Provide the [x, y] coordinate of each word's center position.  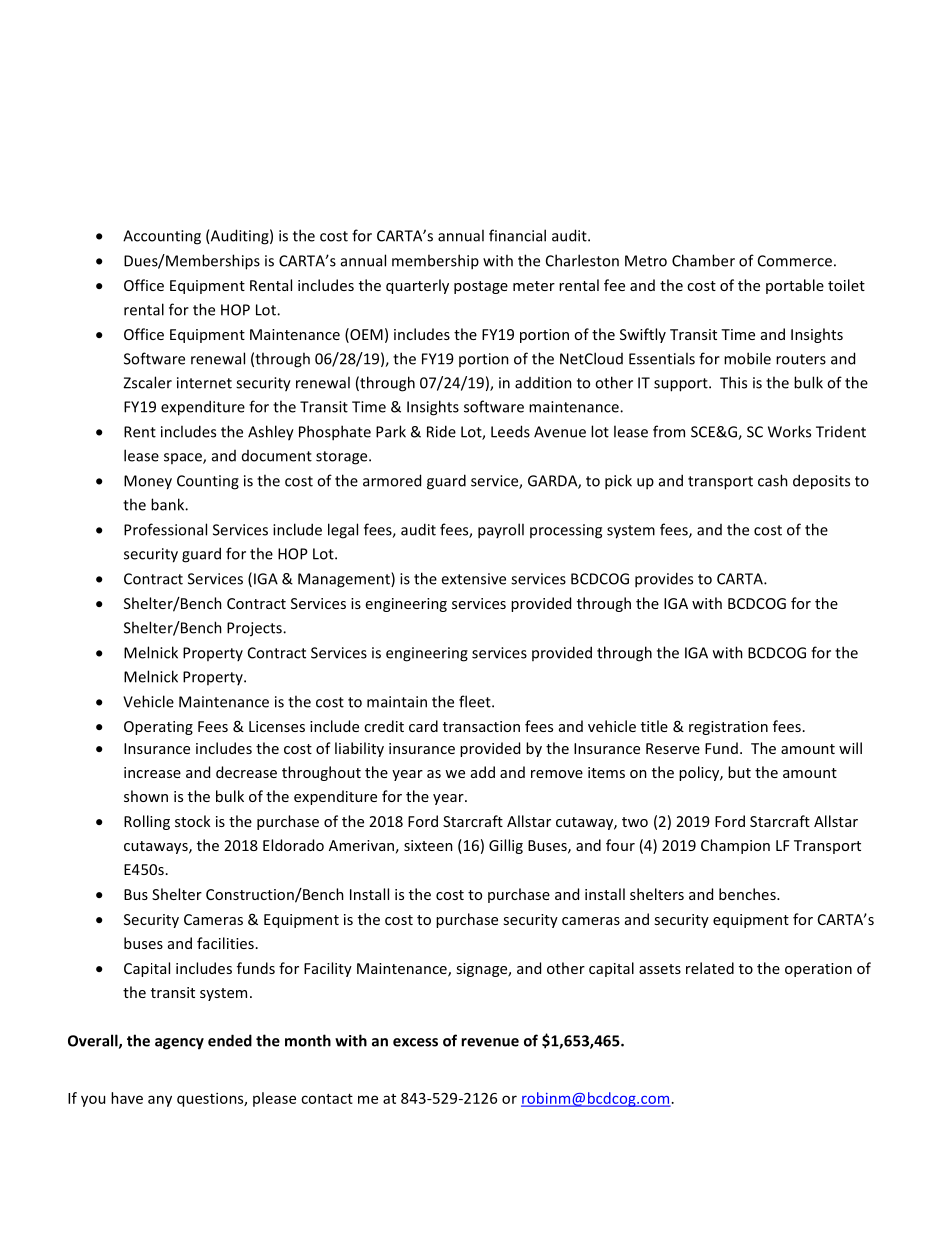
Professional [165, 529]
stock [193, 821]
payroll [501, 531]
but [739, 772]
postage [481, 287]
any [160, 1101]
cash [773, 480]
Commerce [795, 261]
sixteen [428, 845]
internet [204, 383]
